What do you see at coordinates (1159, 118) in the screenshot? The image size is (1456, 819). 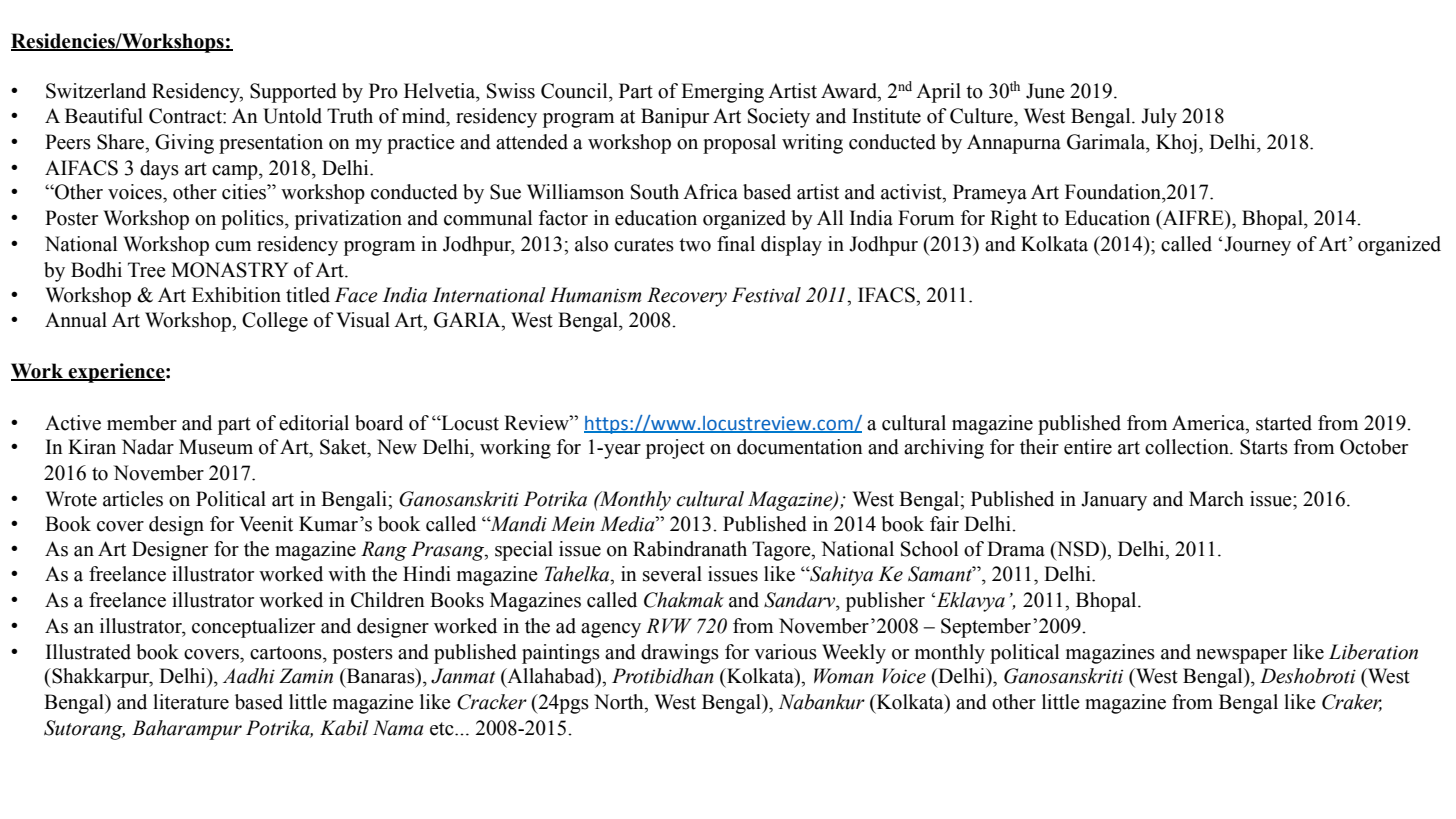 I see `July` at bounding box center [1159, 118].
